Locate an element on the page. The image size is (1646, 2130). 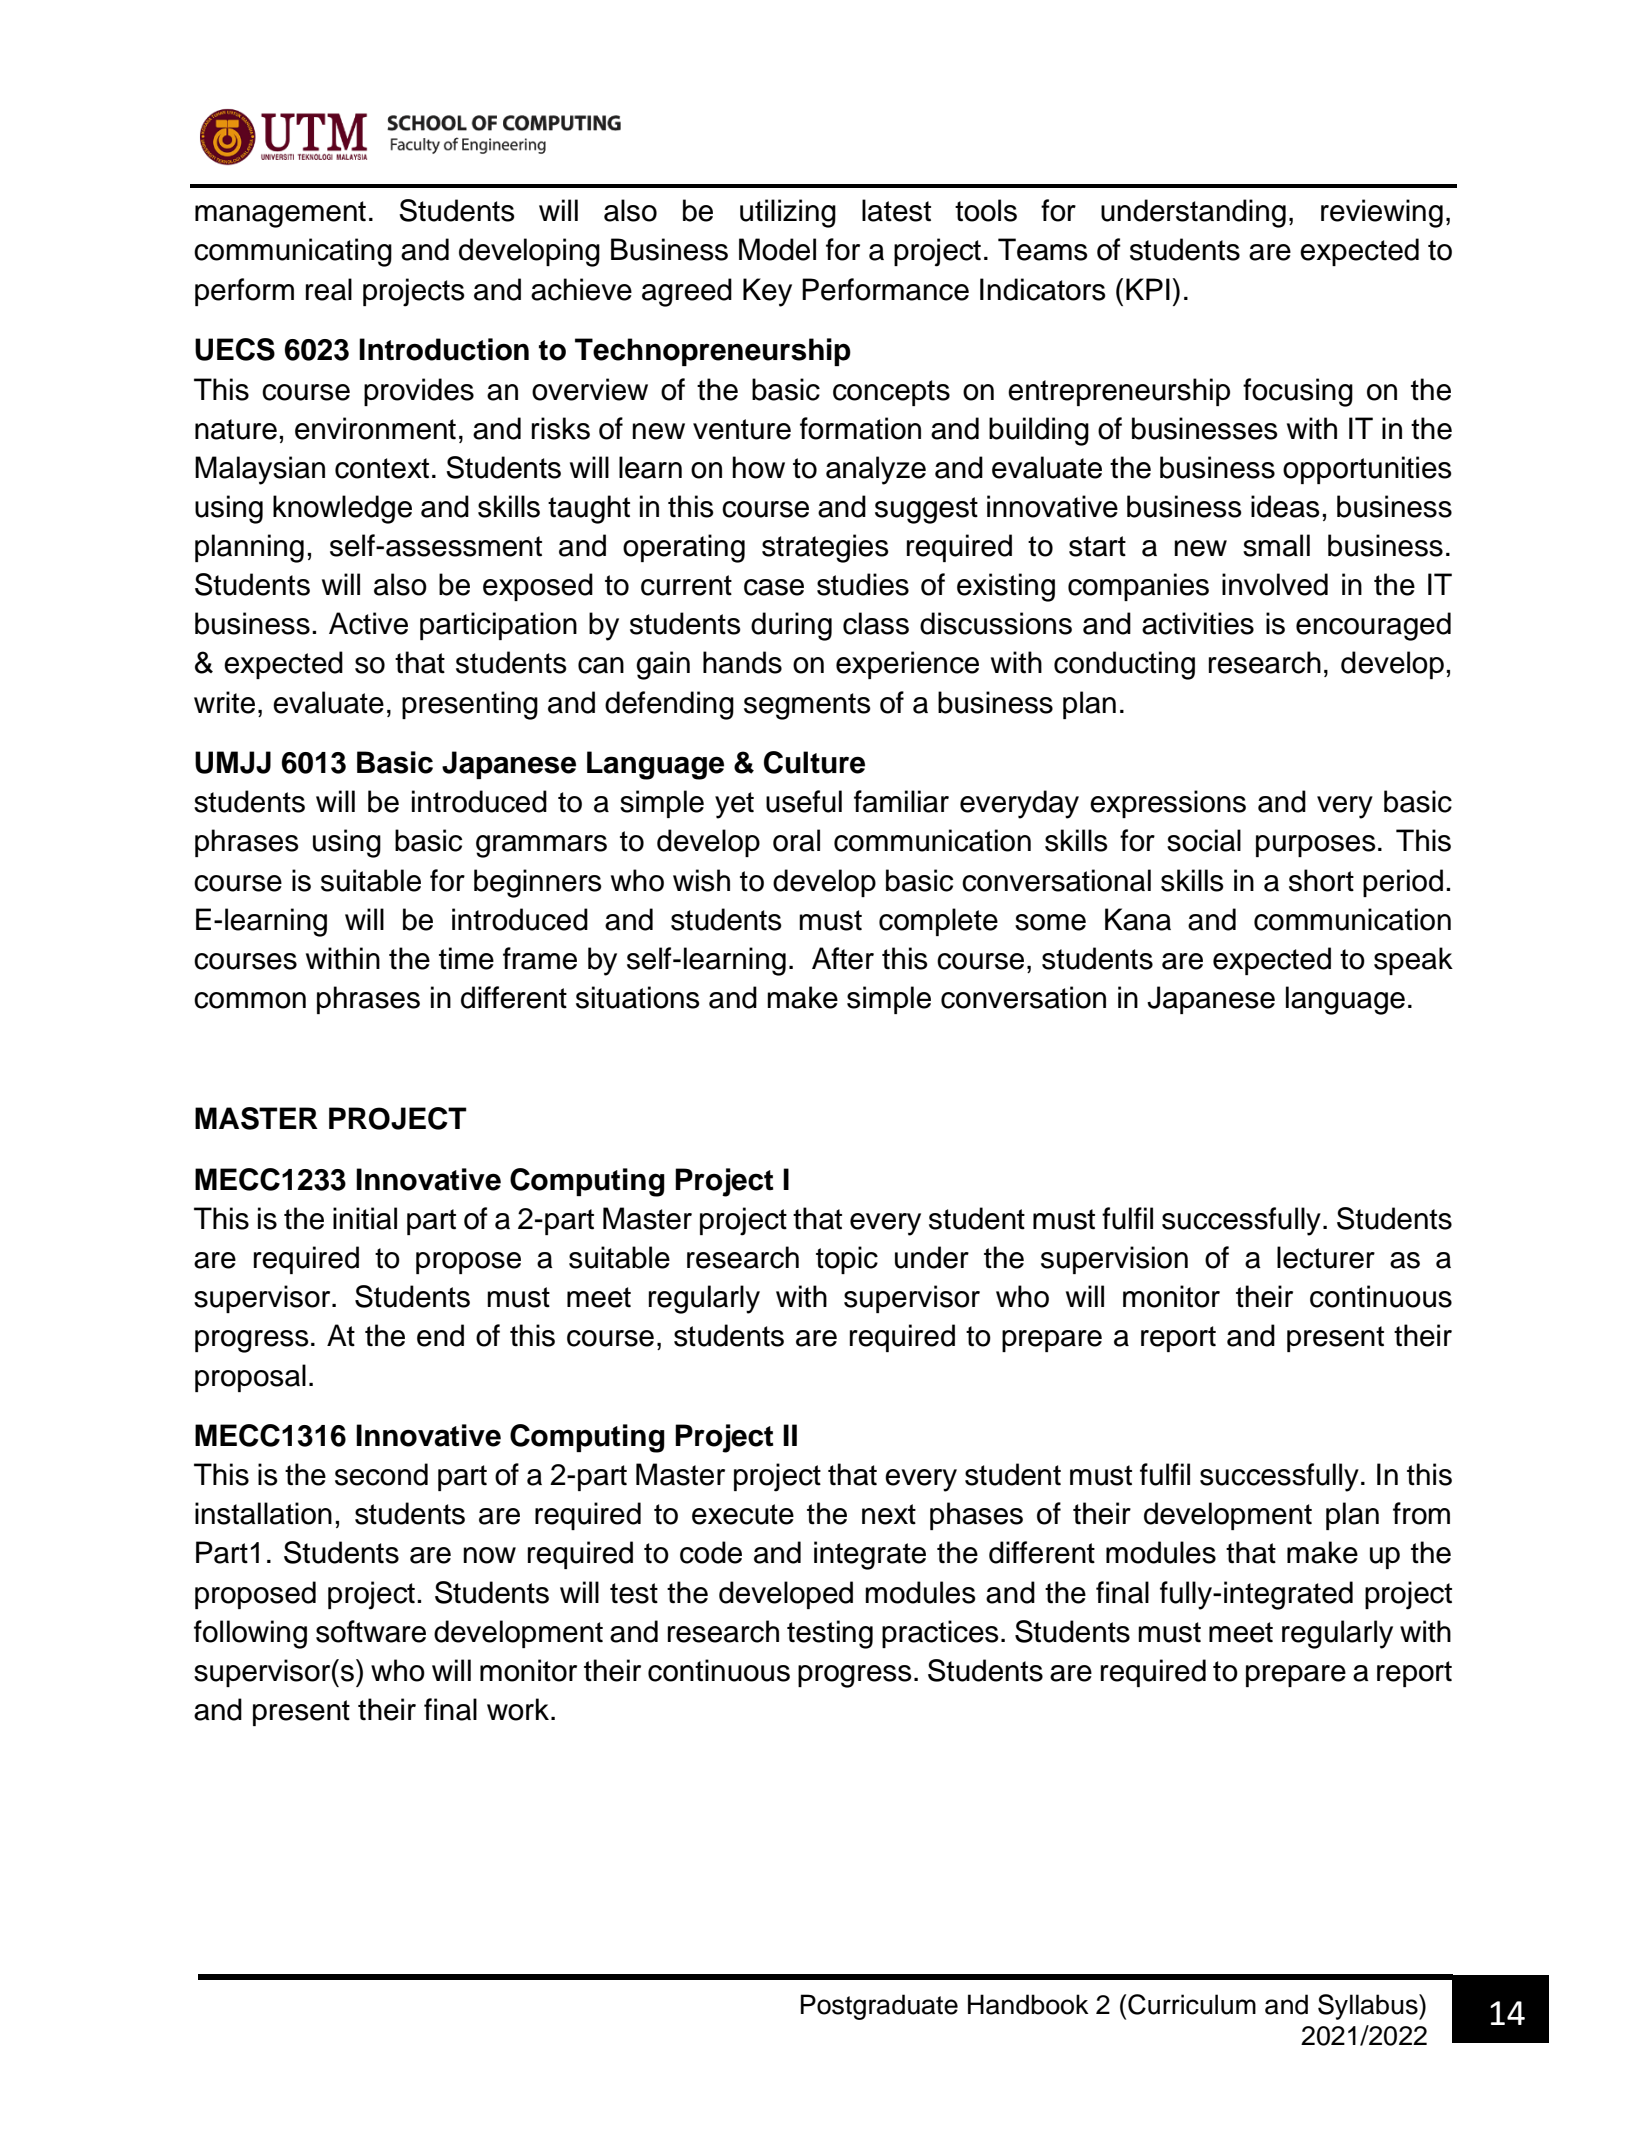
reviewing is located at coordinates (1382, 213).
